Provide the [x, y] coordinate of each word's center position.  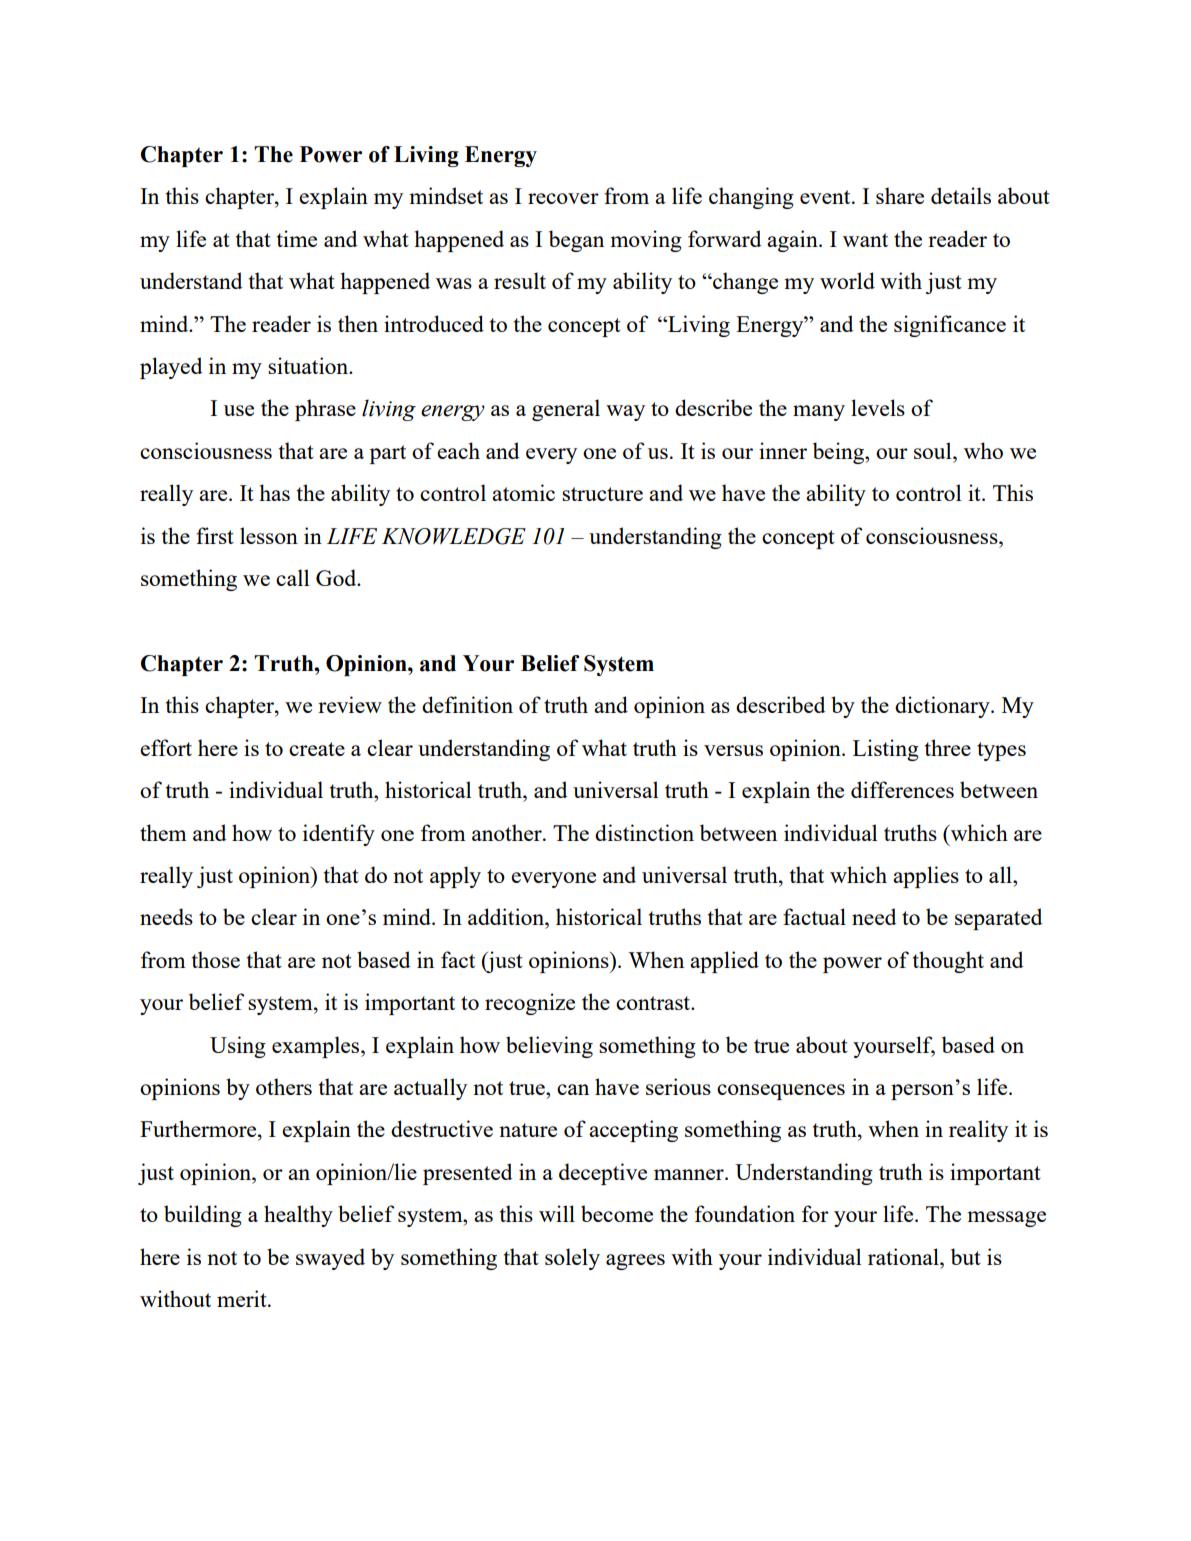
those [216, 959]
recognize [530, 1004]
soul [934, 450]
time [297, 238]
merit [243, 1298]
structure [602, 494]
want [865, 240]
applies [926, 877]
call [292, 577]
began [576, 241]
